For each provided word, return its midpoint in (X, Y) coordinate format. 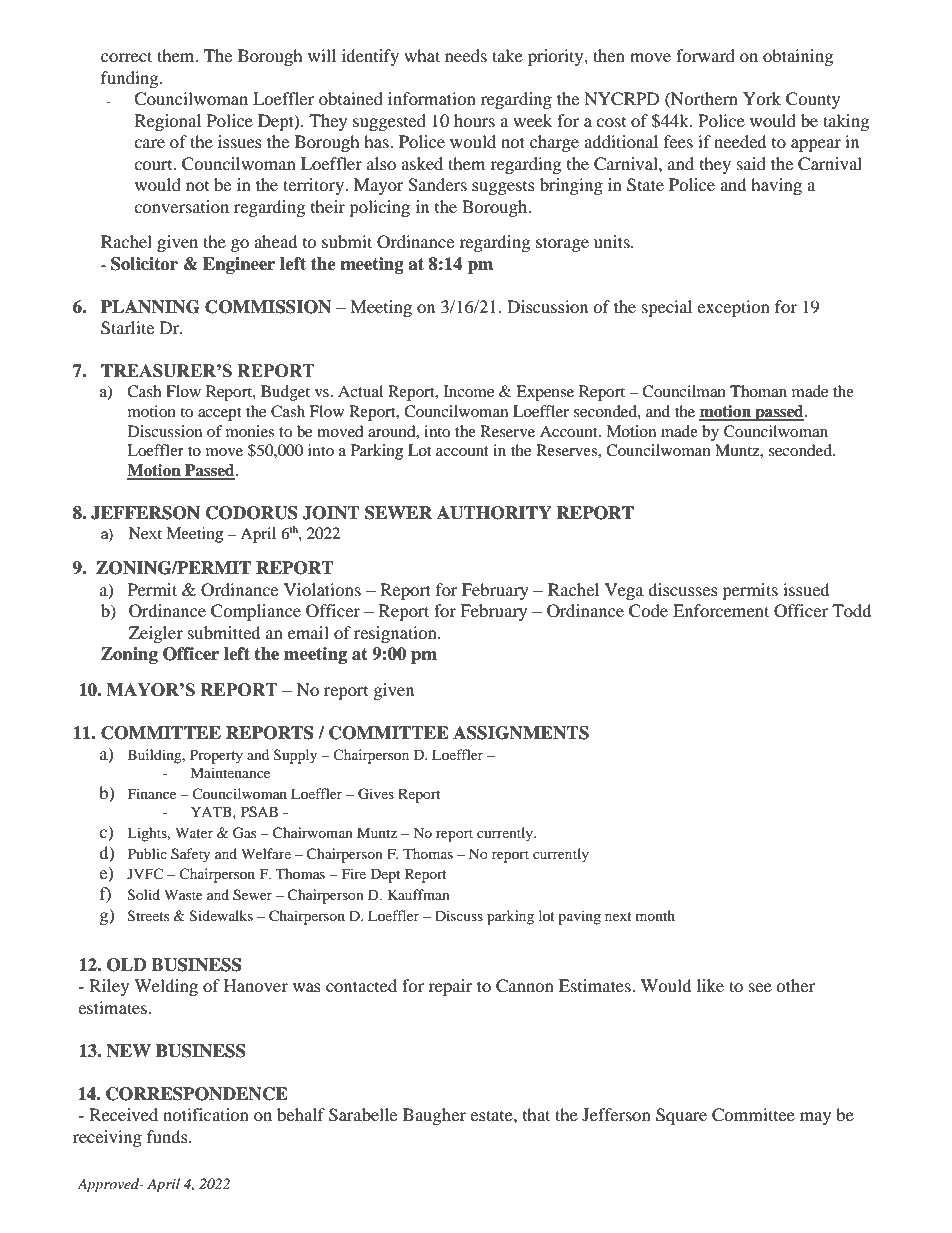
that (536, 1114)
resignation (396, 634)
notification (206, 1114)
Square (681, 1116)
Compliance (256, 612)
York (762, 98)
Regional (168, 122)
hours (474, 120)
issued (806, 589)
